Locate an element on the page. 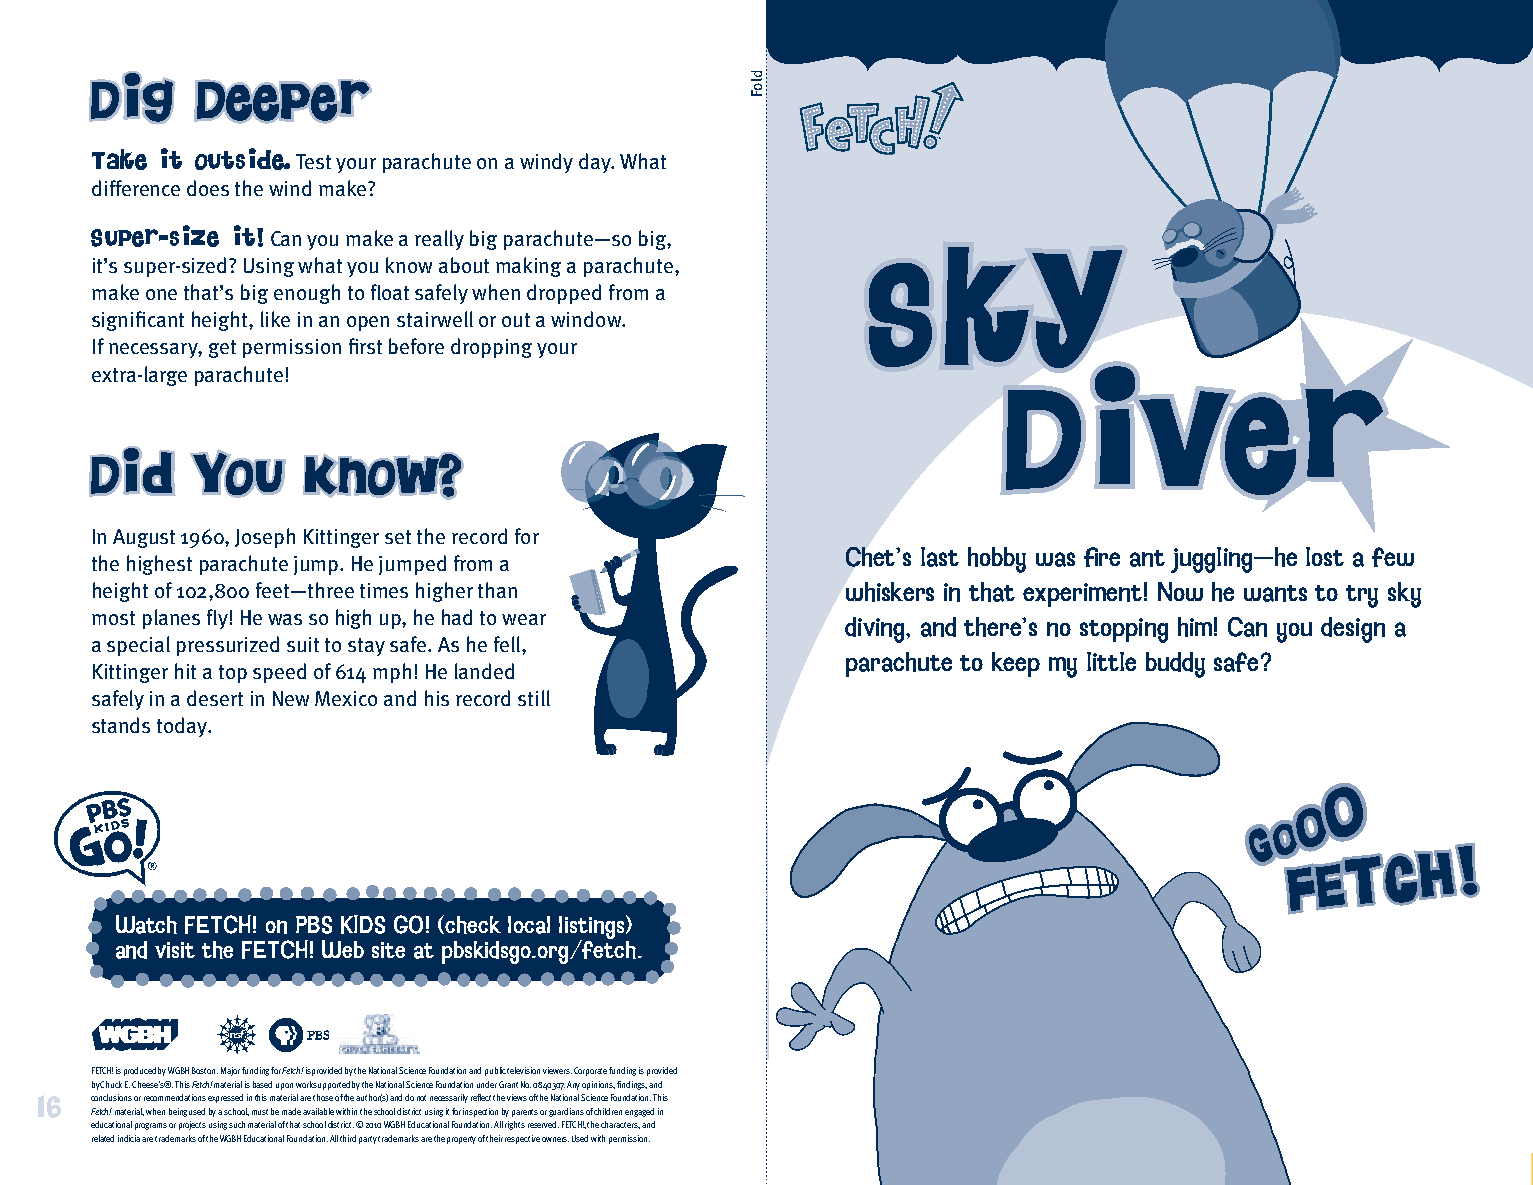 Image resolution: width=1533 pixels, height=1185 pixels. does is located at coordinates (208, 188).
